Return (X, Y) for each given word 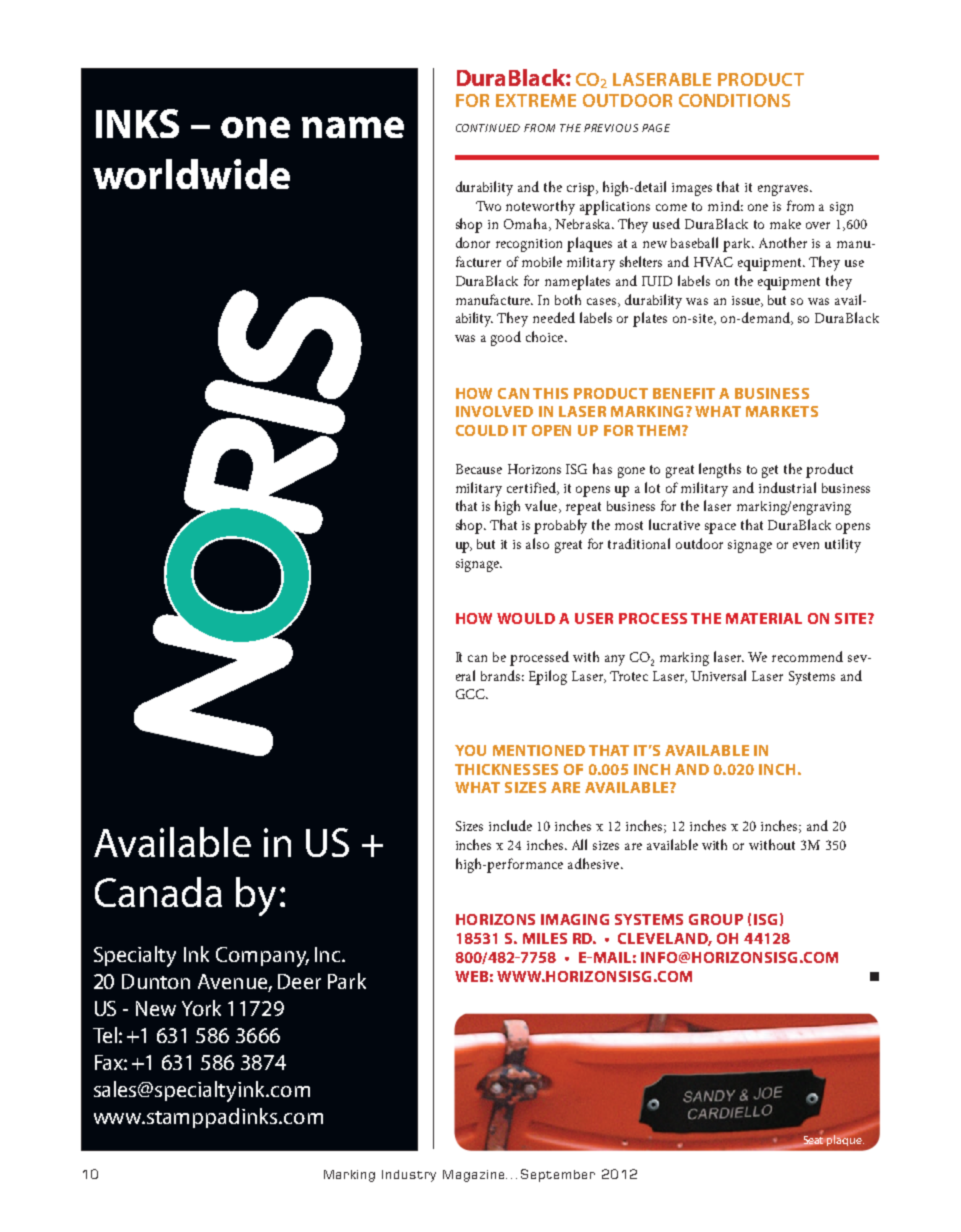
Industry (409, 1176)
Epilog (548, 677)
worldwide (191, 174)
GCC (472, 694)
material (764, 618)
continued (488, 128)
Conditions (734, 100)
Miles (545, 938)
